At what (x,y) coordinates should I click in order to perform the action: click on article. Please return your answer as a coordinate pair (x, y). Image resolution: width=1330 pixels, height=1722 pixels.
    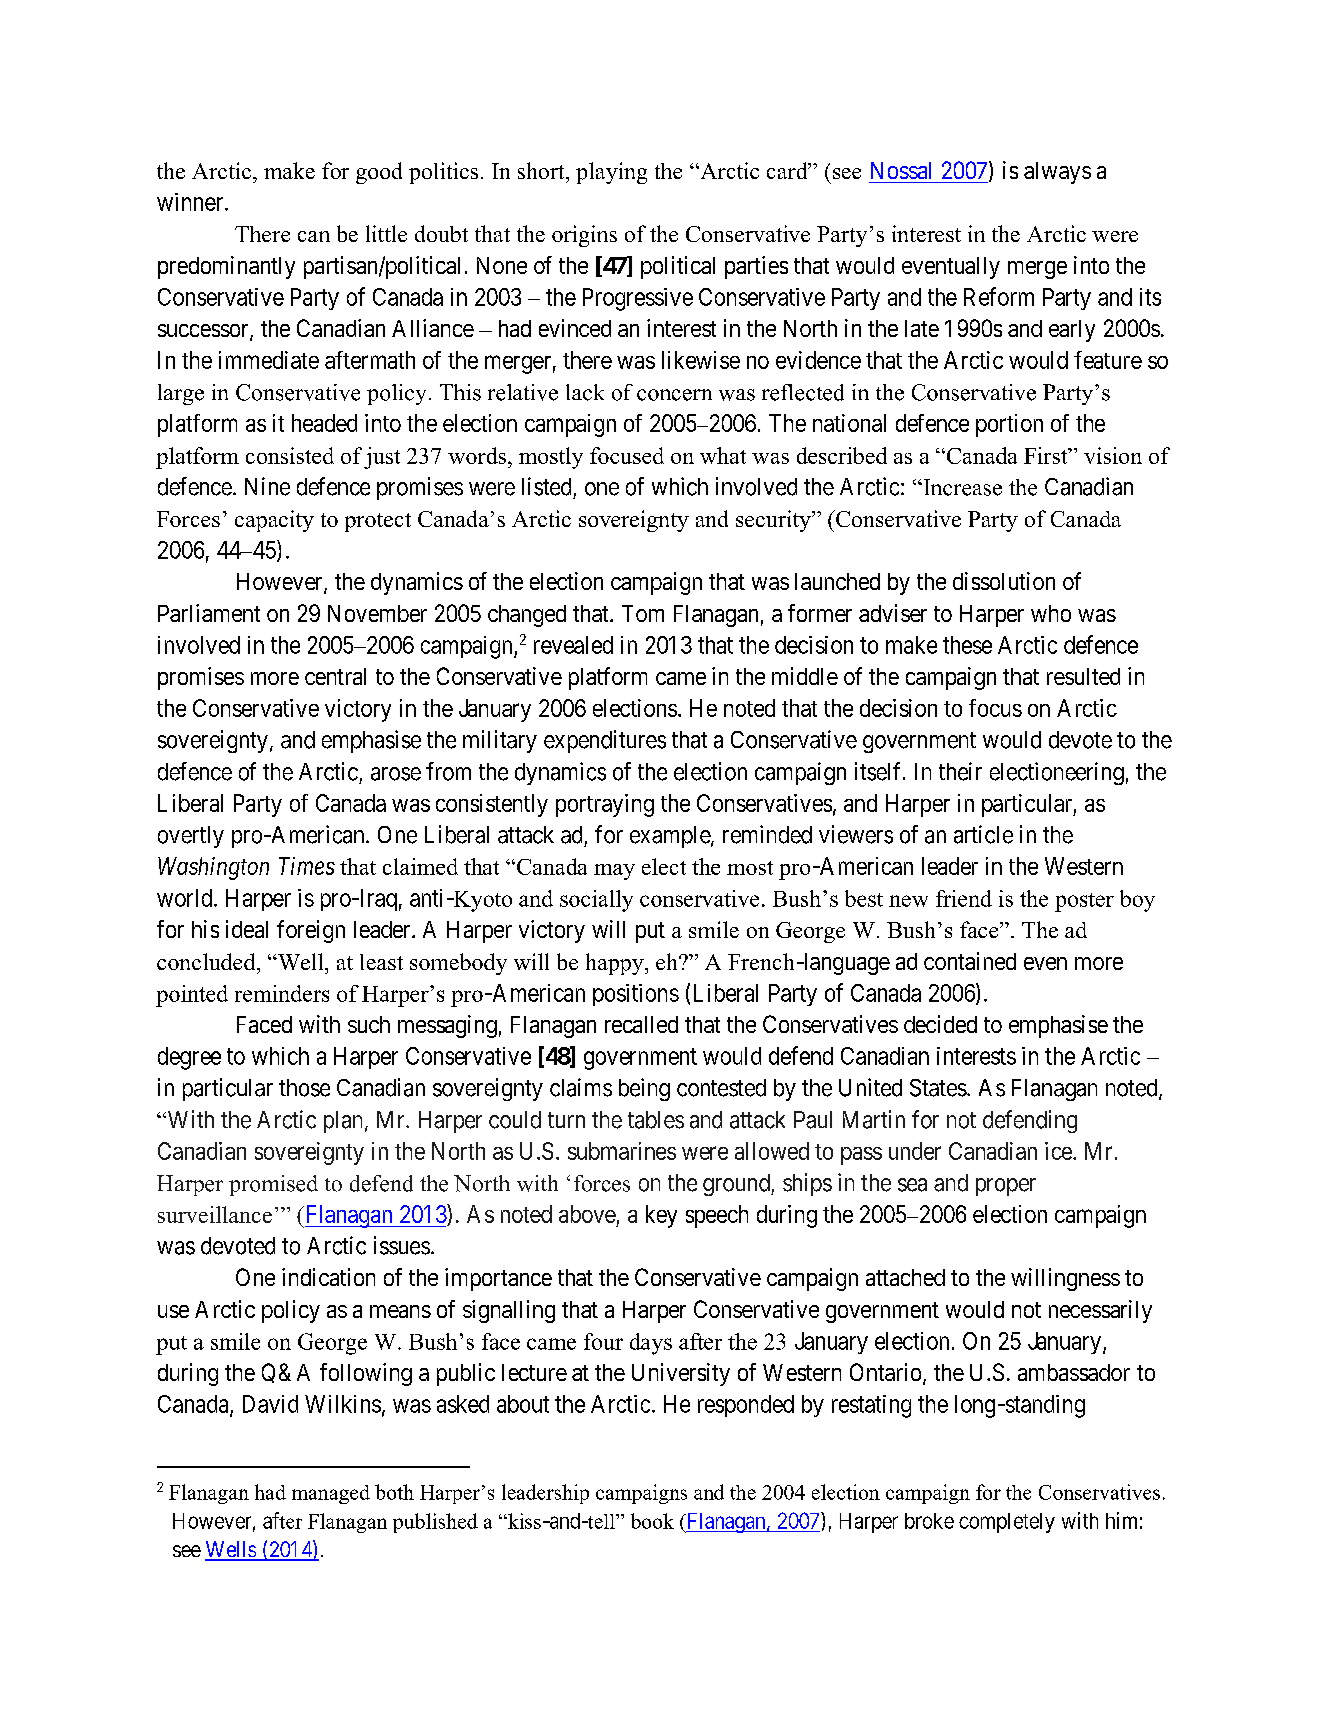
    Looking at the image, I should click on (983, 834).
